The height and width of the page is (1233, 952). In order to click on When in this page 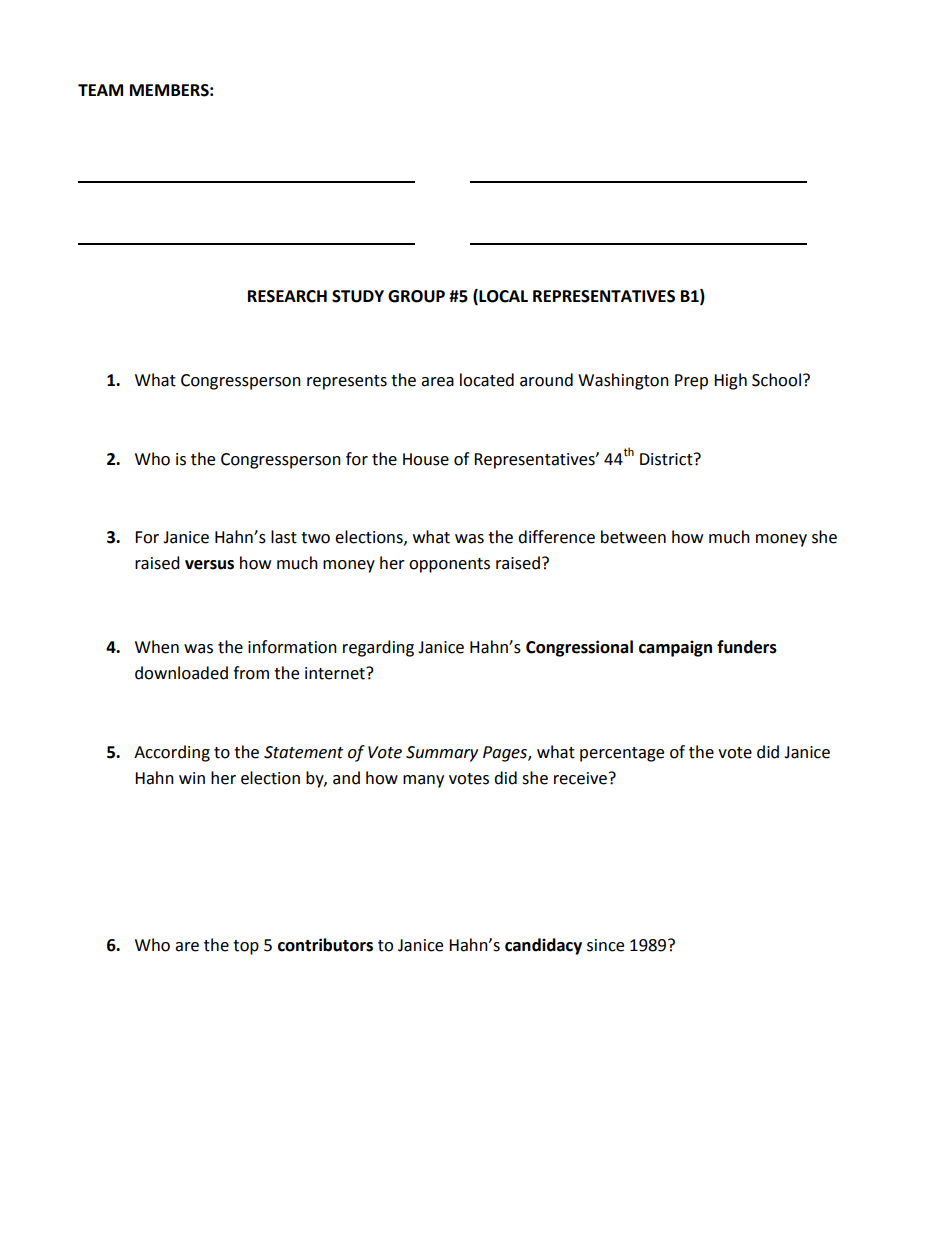, I will do `click(157, 647)`.
